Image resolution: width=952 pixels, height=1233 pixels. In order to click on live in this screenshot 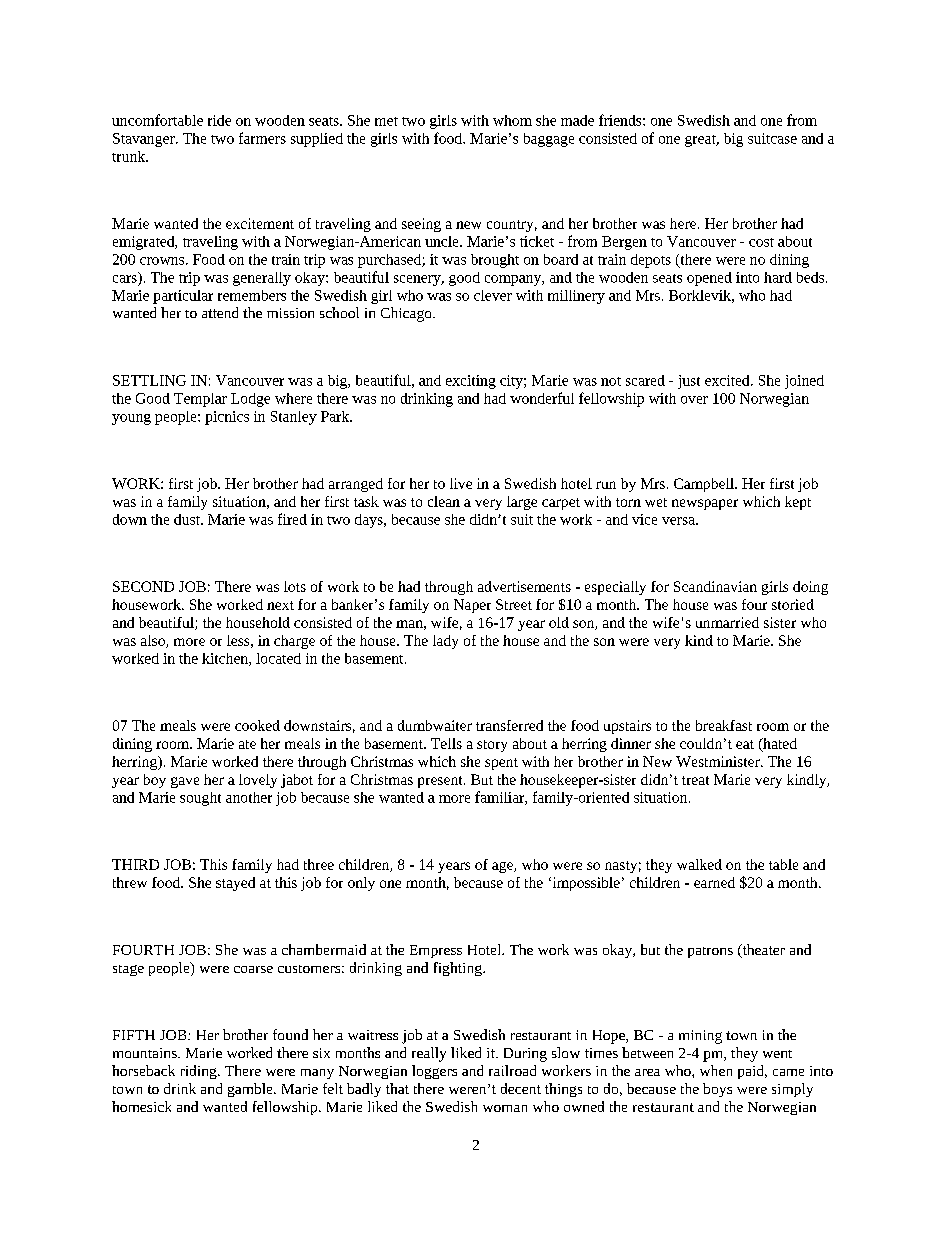, I will do `click(461, 483)`.
